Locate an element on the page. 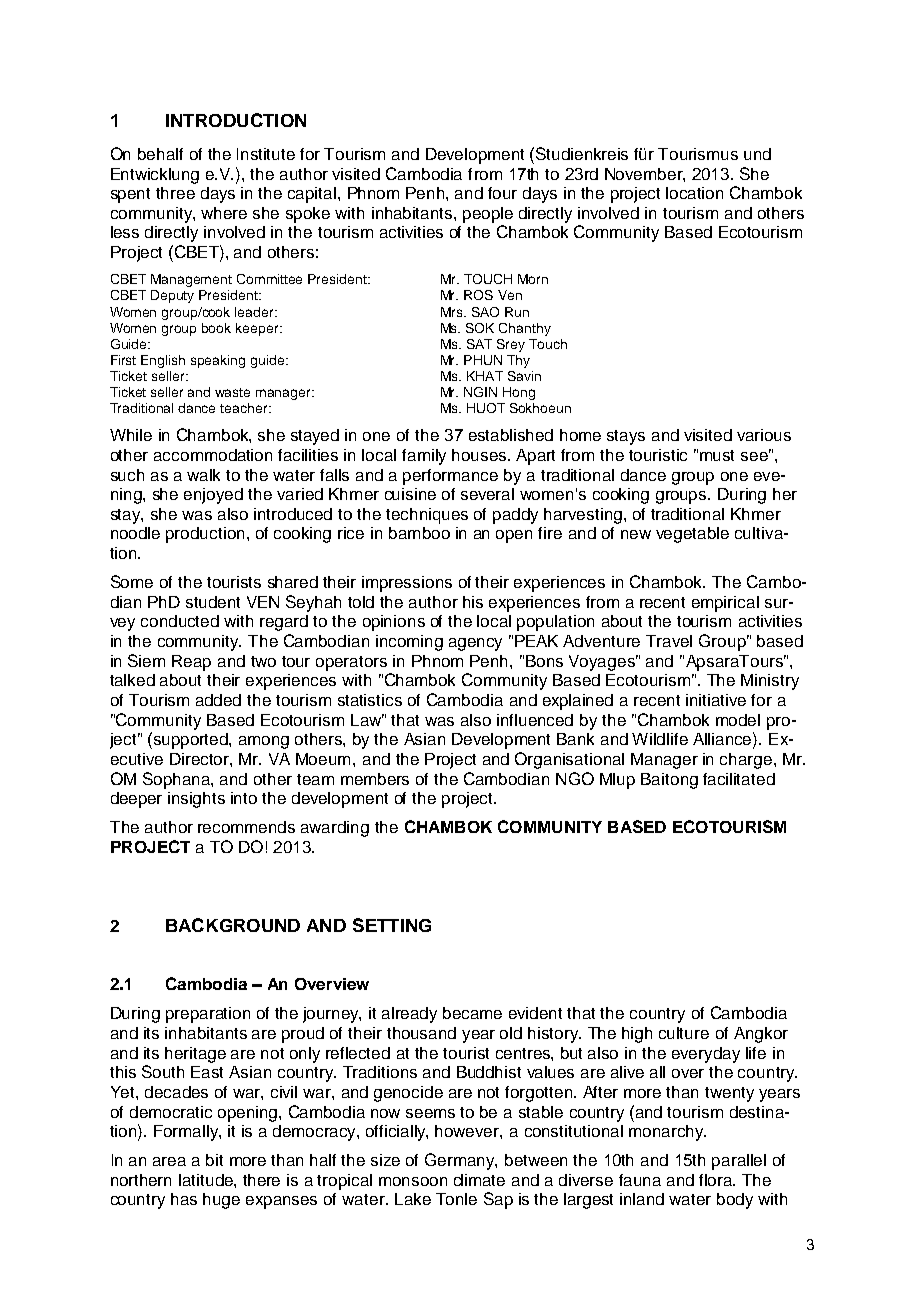  monsoon is located at coordinates (413, 1181).
